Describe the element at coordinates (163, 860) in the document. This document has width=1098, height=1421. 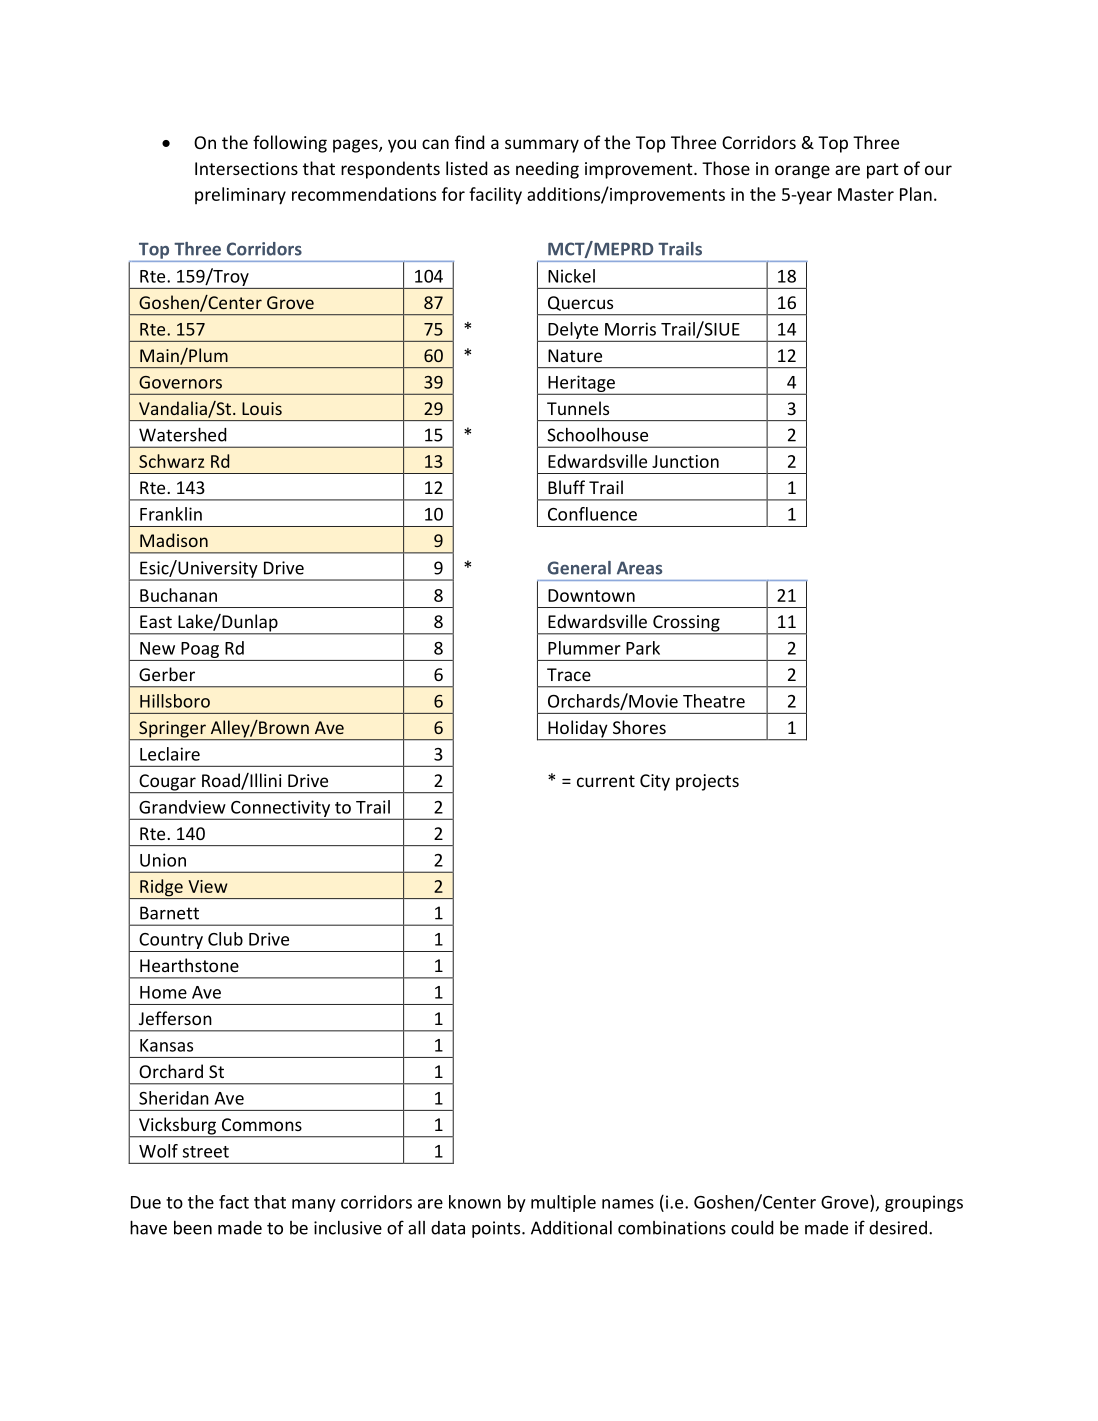
I see `Union` at that location.
